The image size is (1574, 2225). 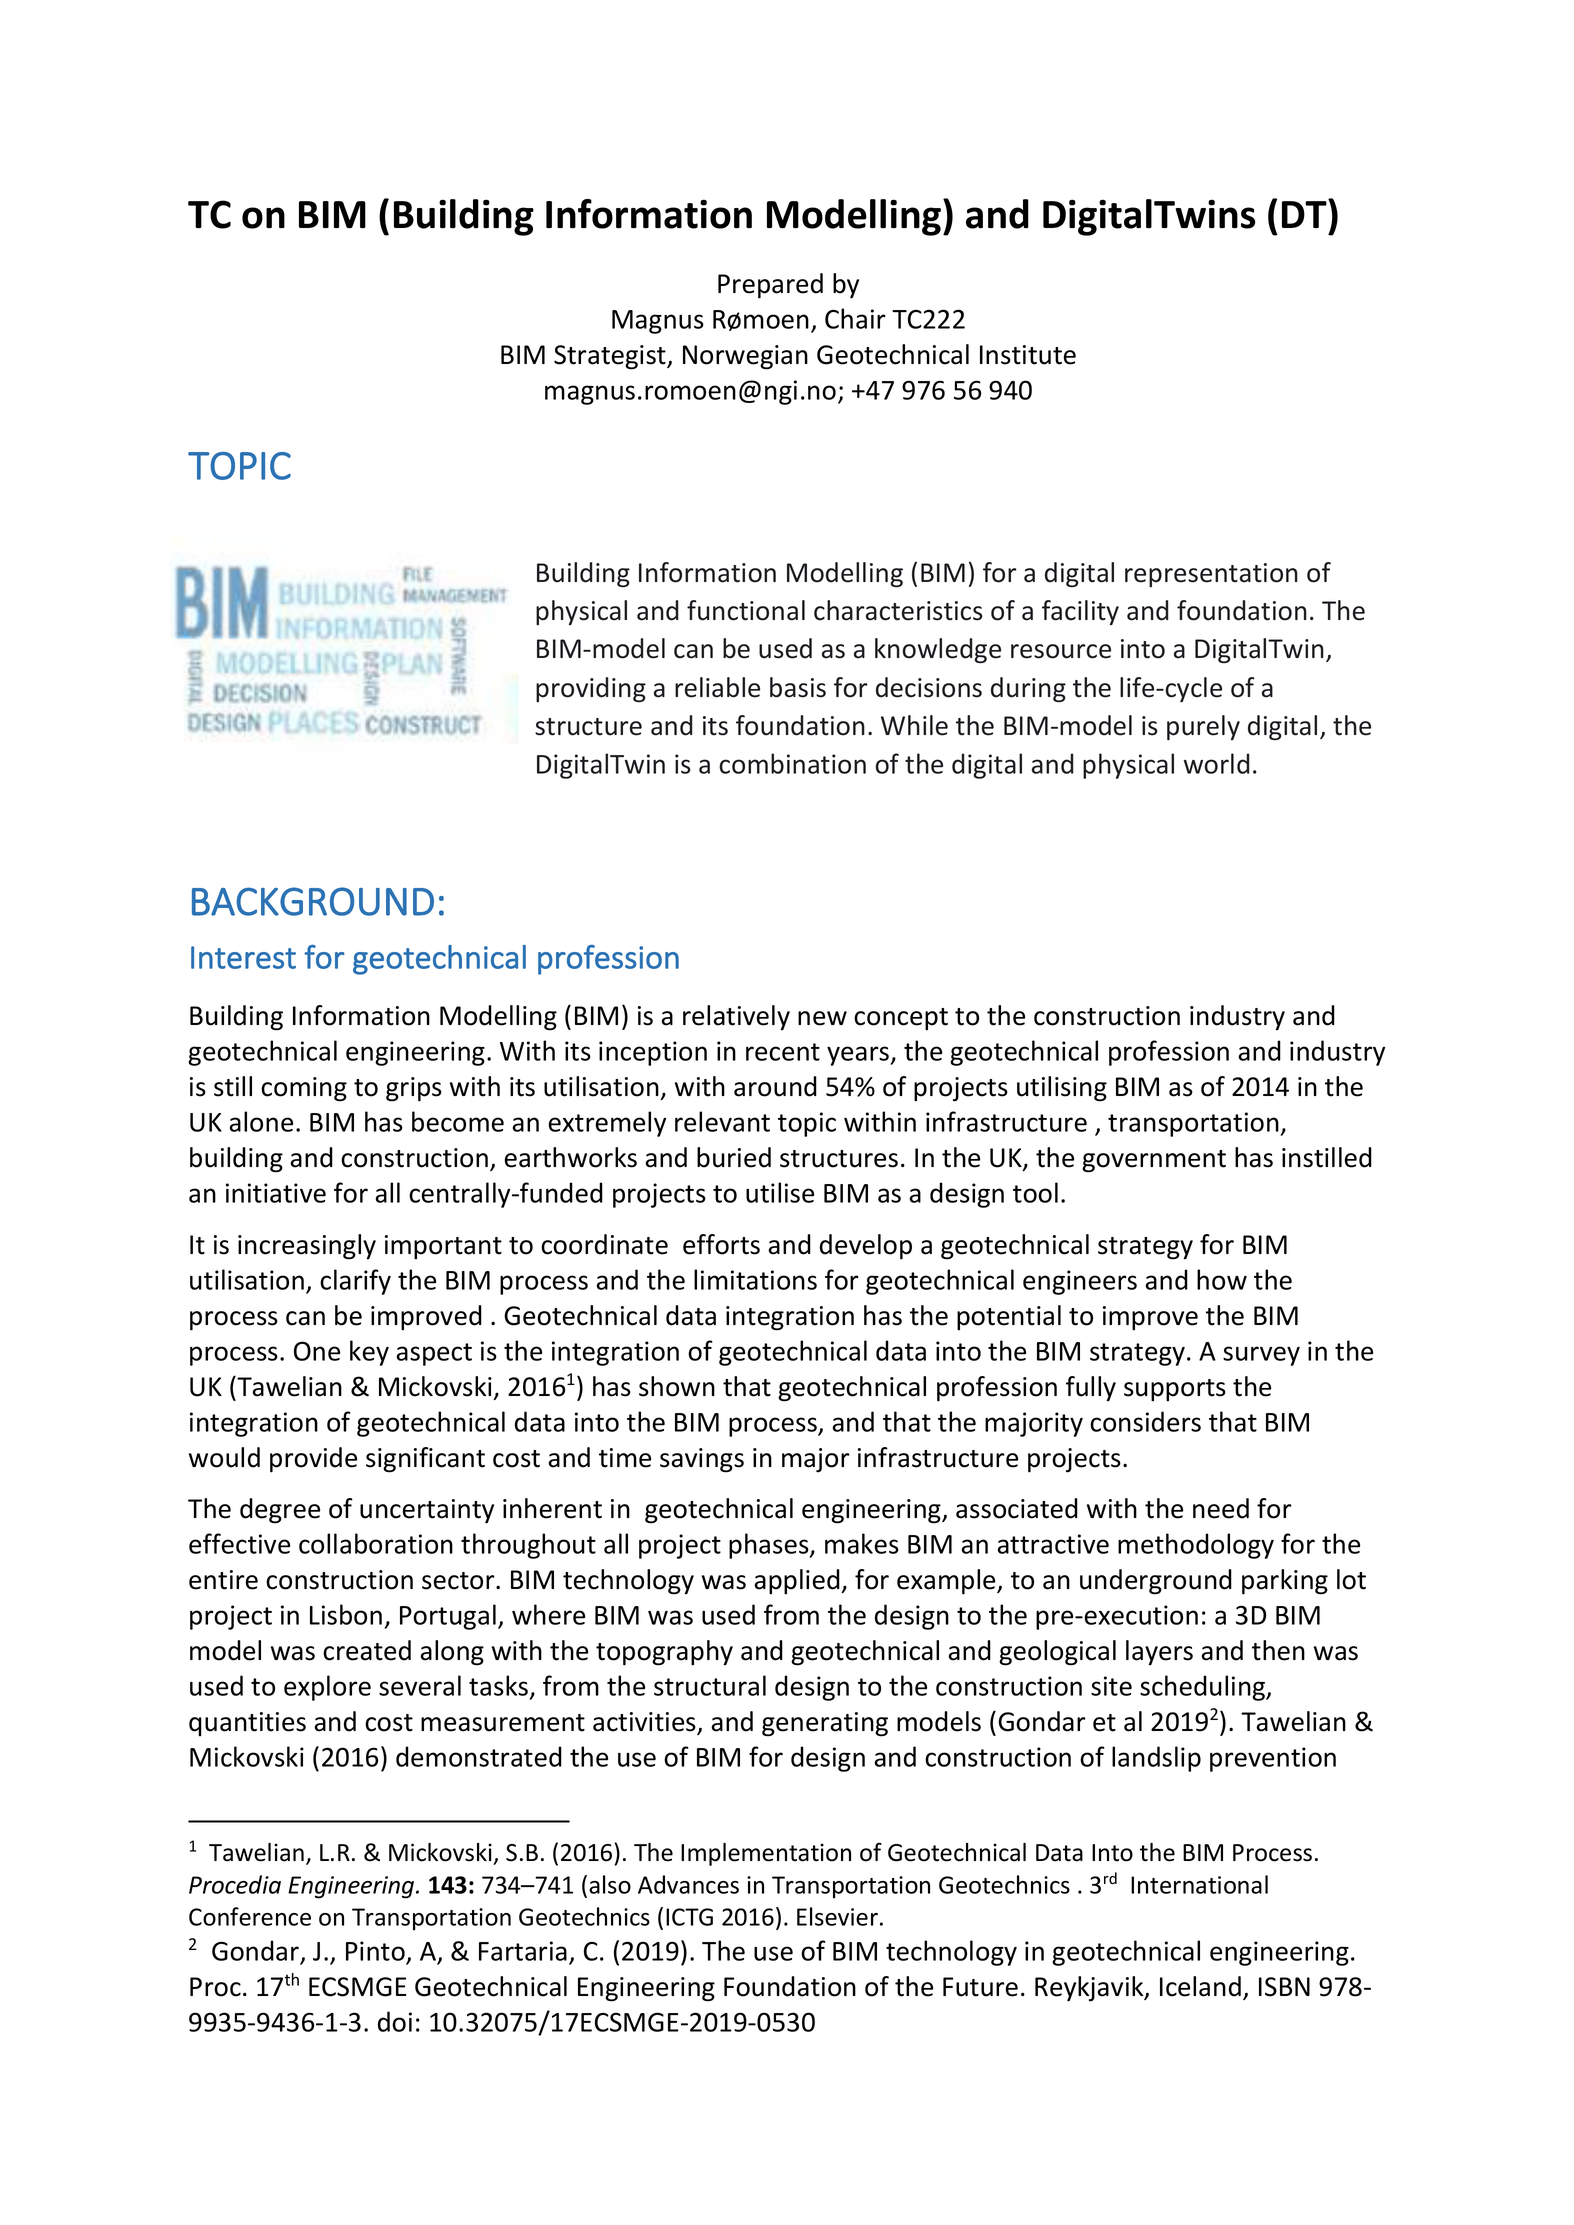 What do you see at coordinates (702, 1460) in the page?
I see `savings` at bounding box center [702, 1460].
